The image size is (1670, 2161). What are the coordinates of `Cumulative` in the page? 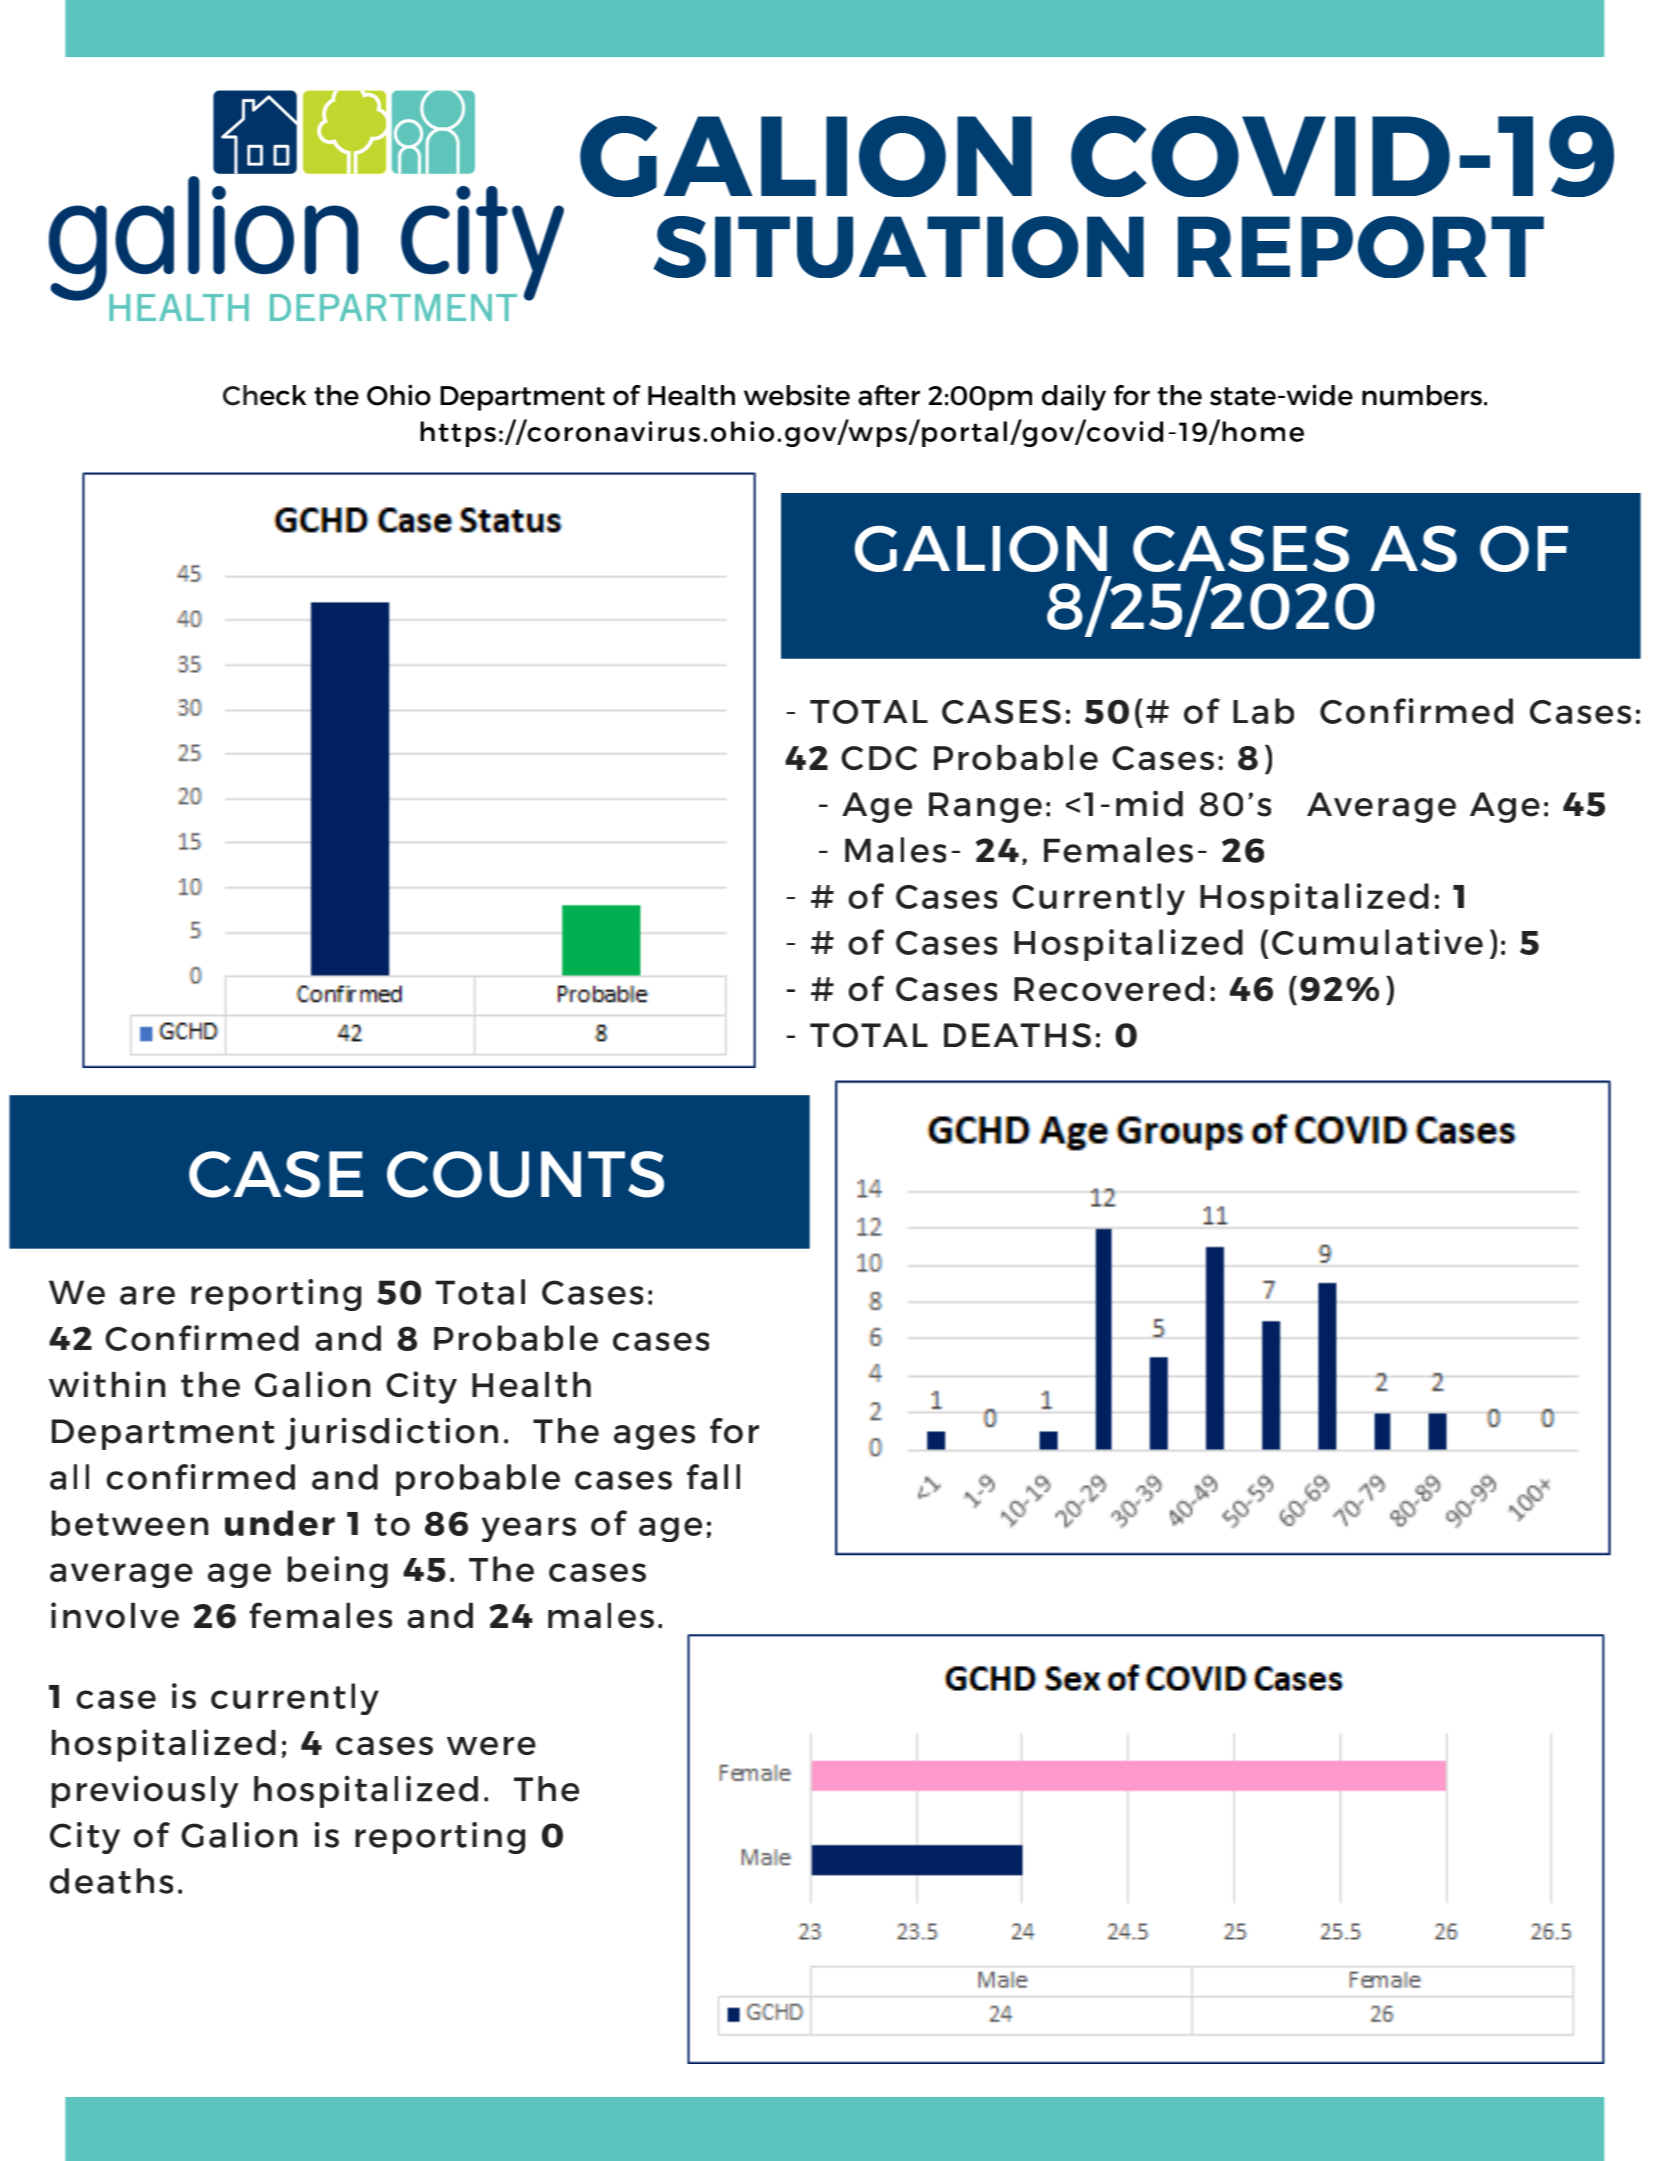 It's located at (1377, 942).
